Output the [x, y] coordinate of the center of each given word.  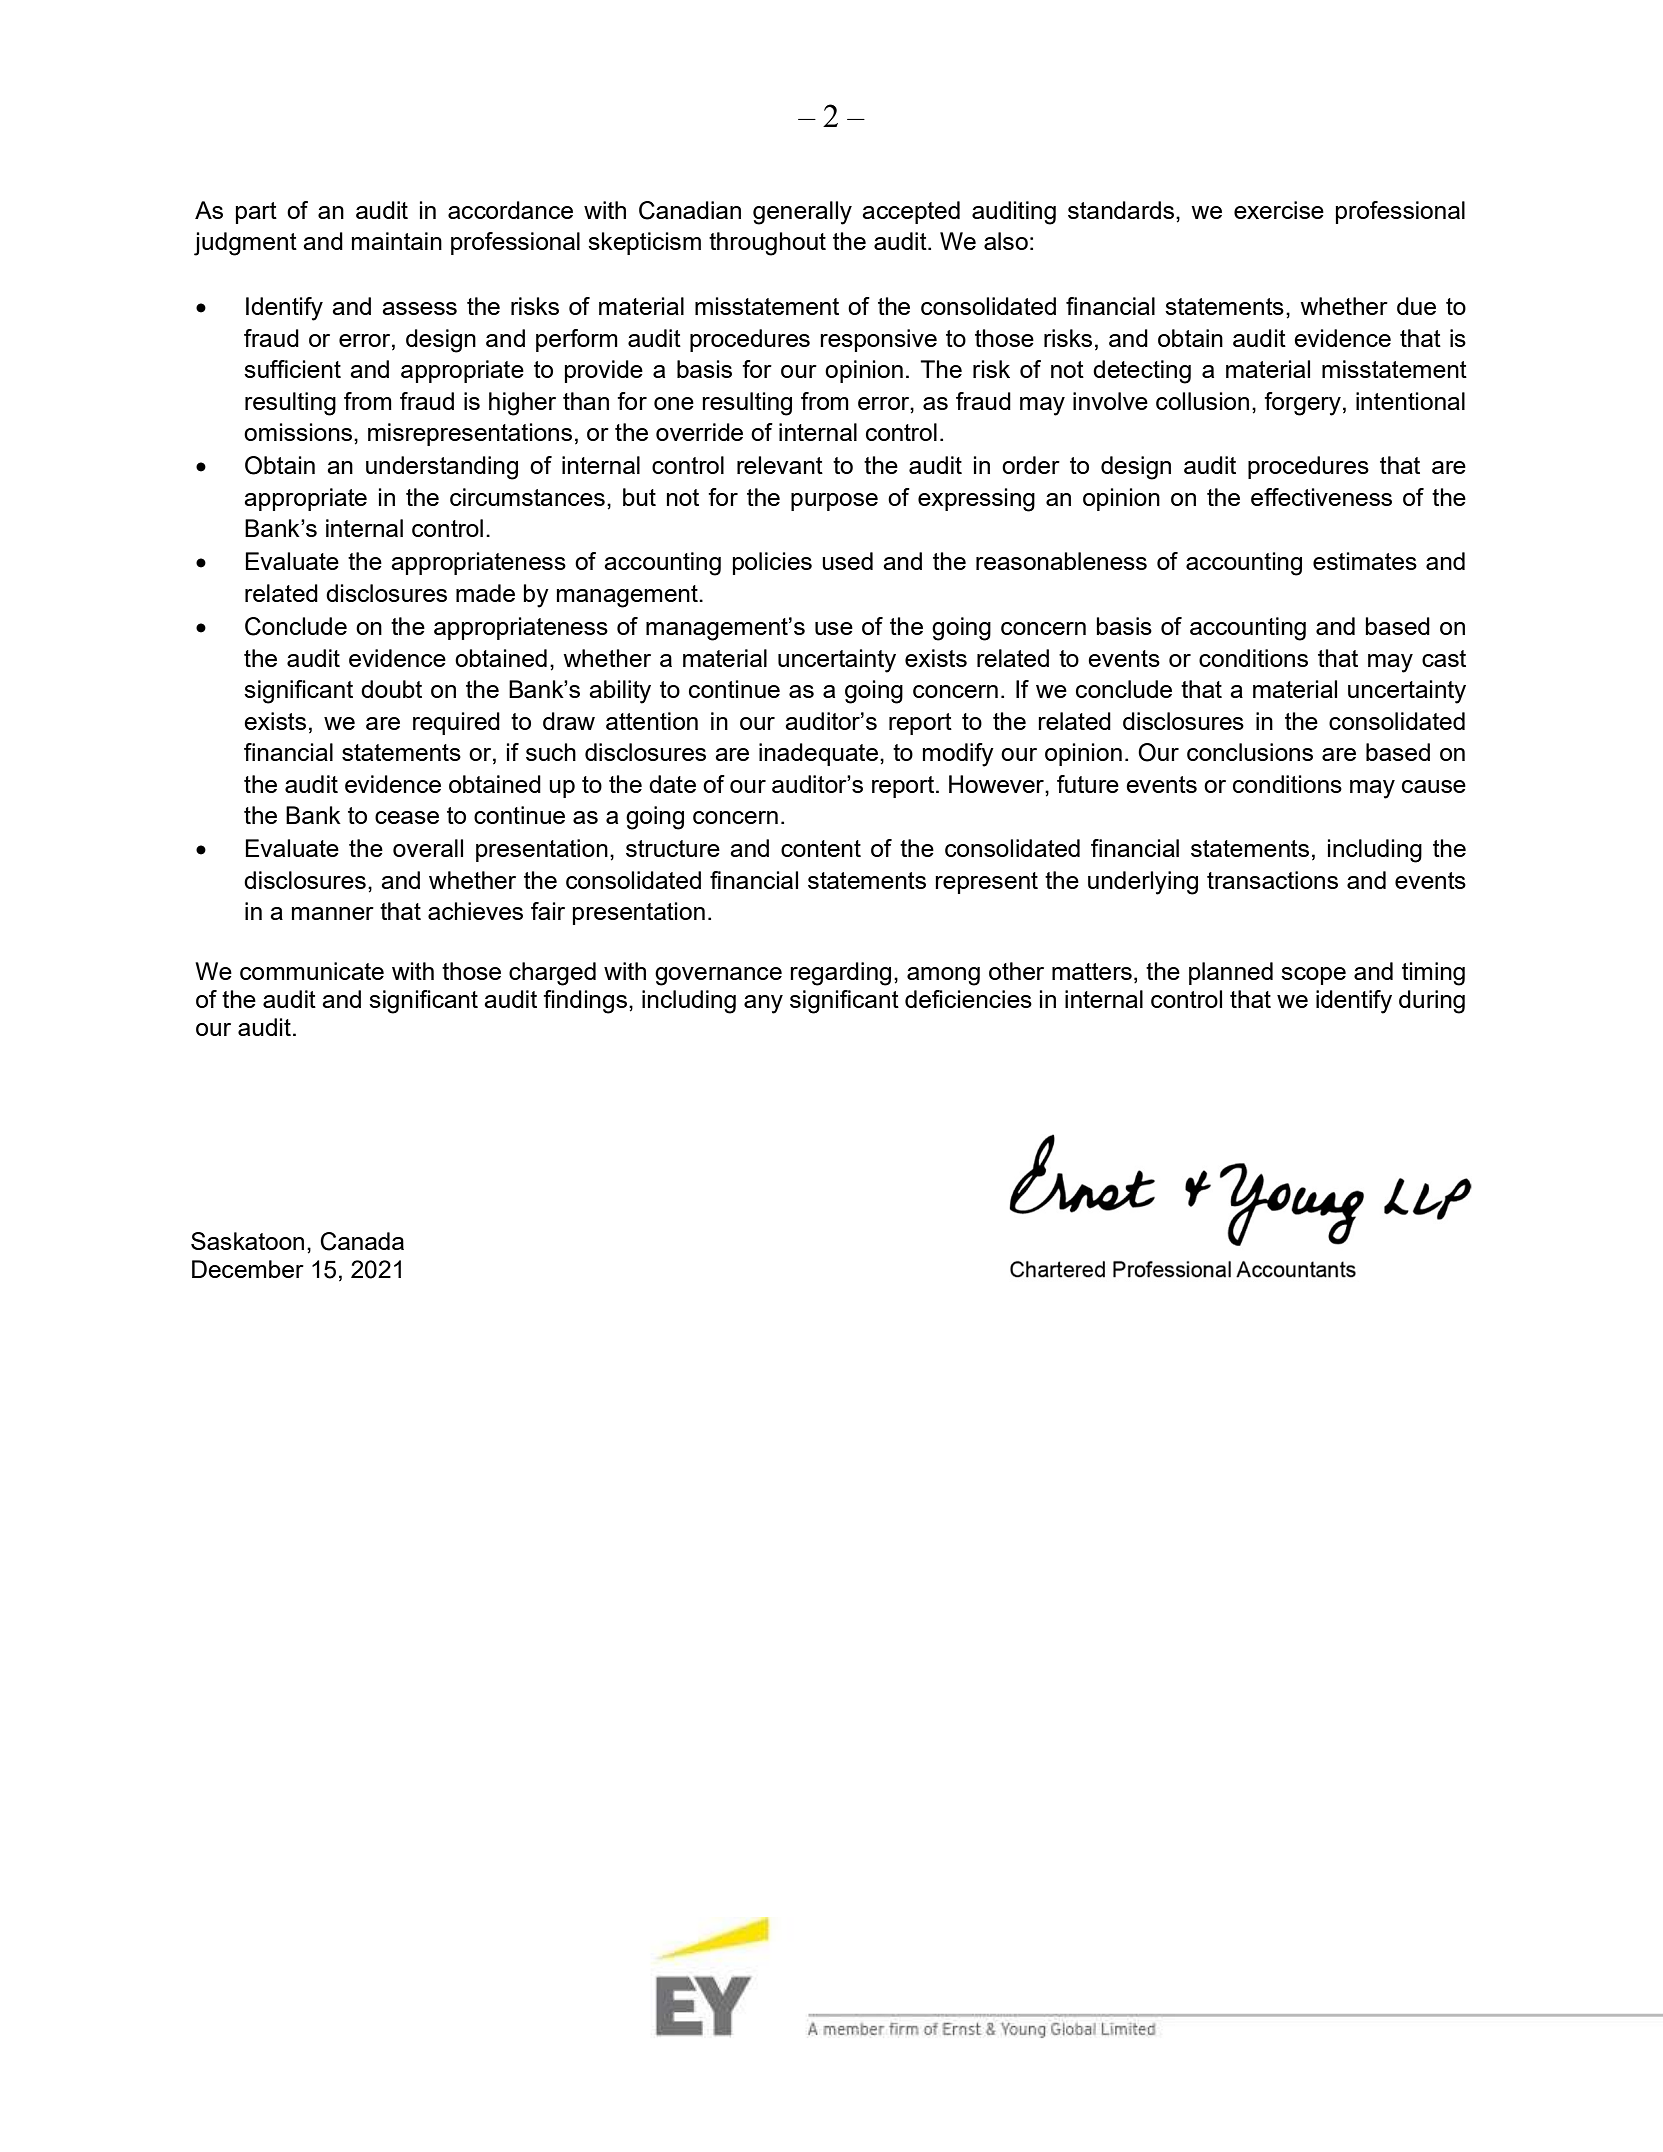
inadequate [818, 754]
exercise [1279, 210]
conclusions [1250, 752]
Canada [362, 1241]
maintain [397, 241]
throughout [767, 244]
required [456, 723]
